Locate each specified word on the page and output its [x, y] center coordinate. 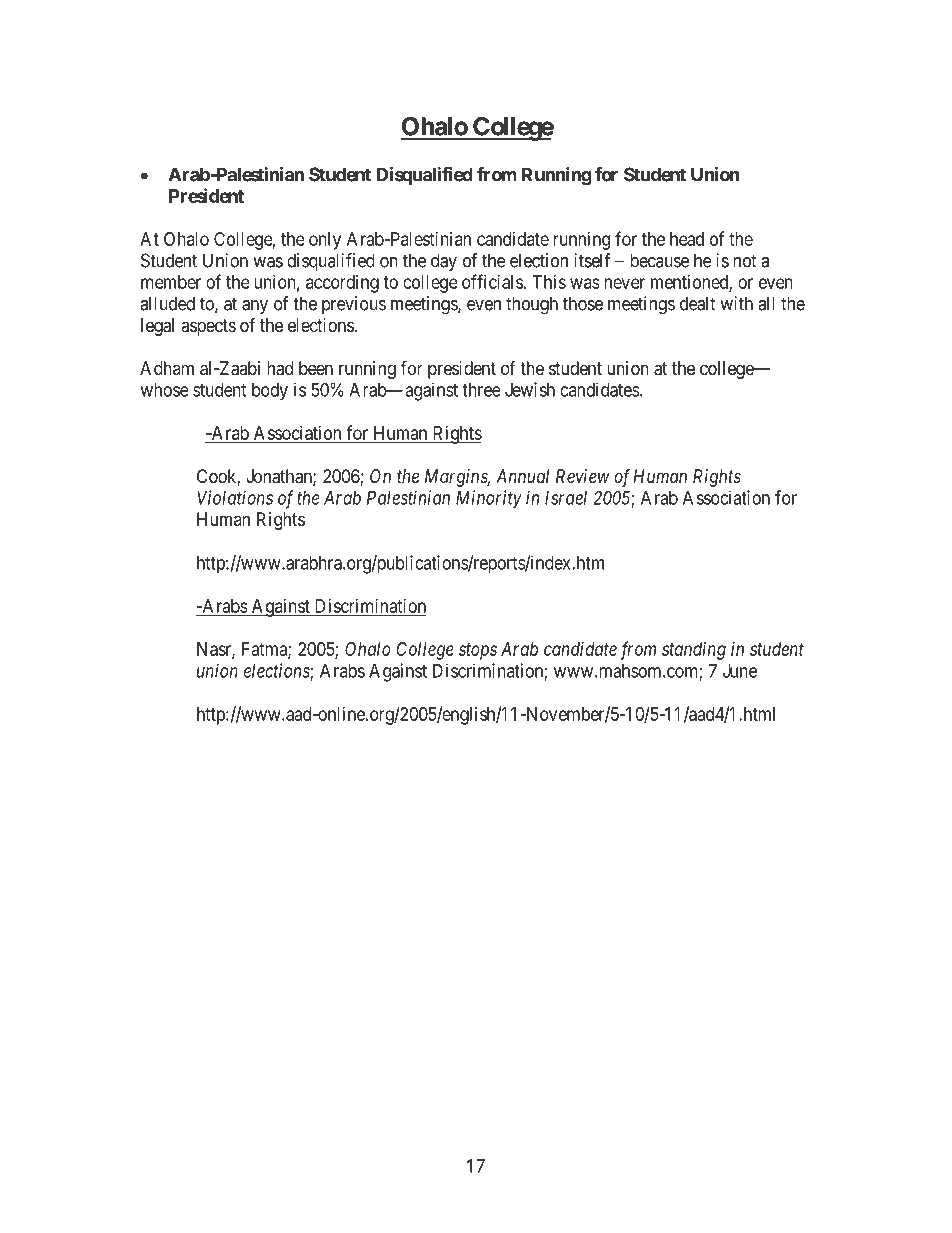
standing [694, 651]
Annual [522, 476]
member [171, 282]
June [740, 671]
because [659, 260]
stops [478, 651]
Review [583, 476]
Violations [235, 497]
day [444, 262]
